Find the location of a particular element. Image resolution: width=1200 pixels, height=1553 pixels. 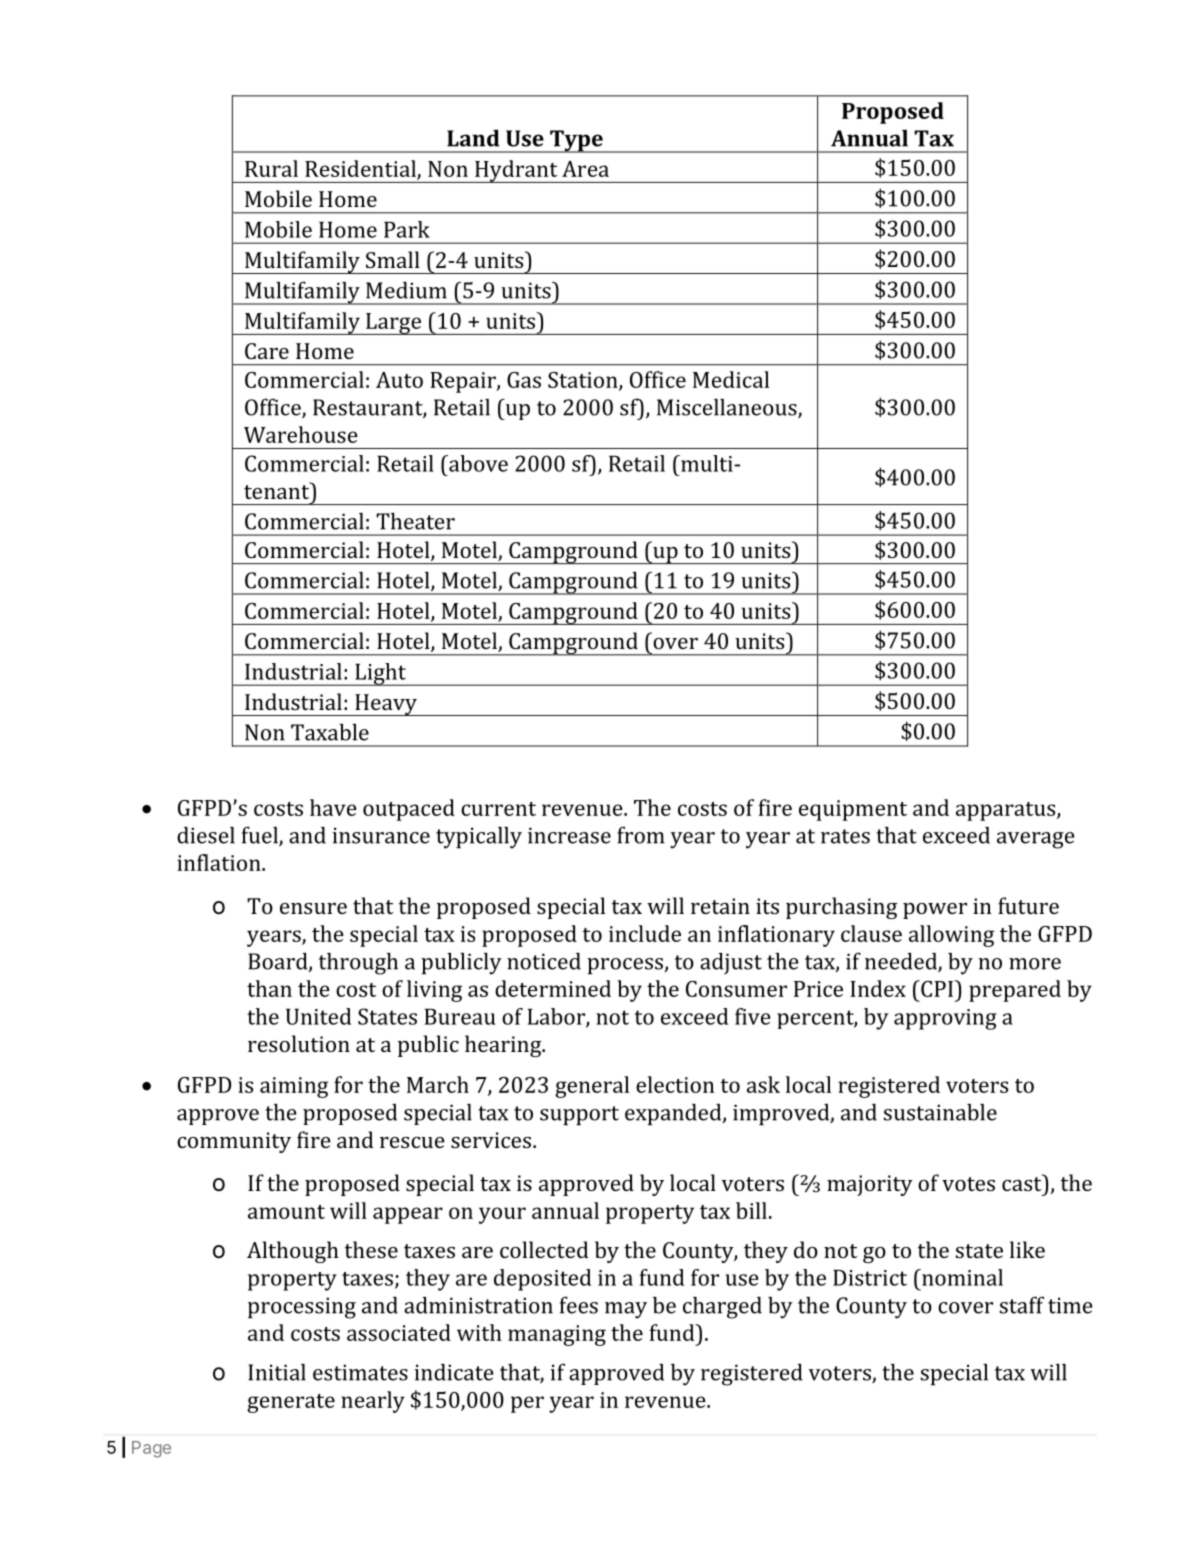

generate is located at coordinates (291, 1403).
